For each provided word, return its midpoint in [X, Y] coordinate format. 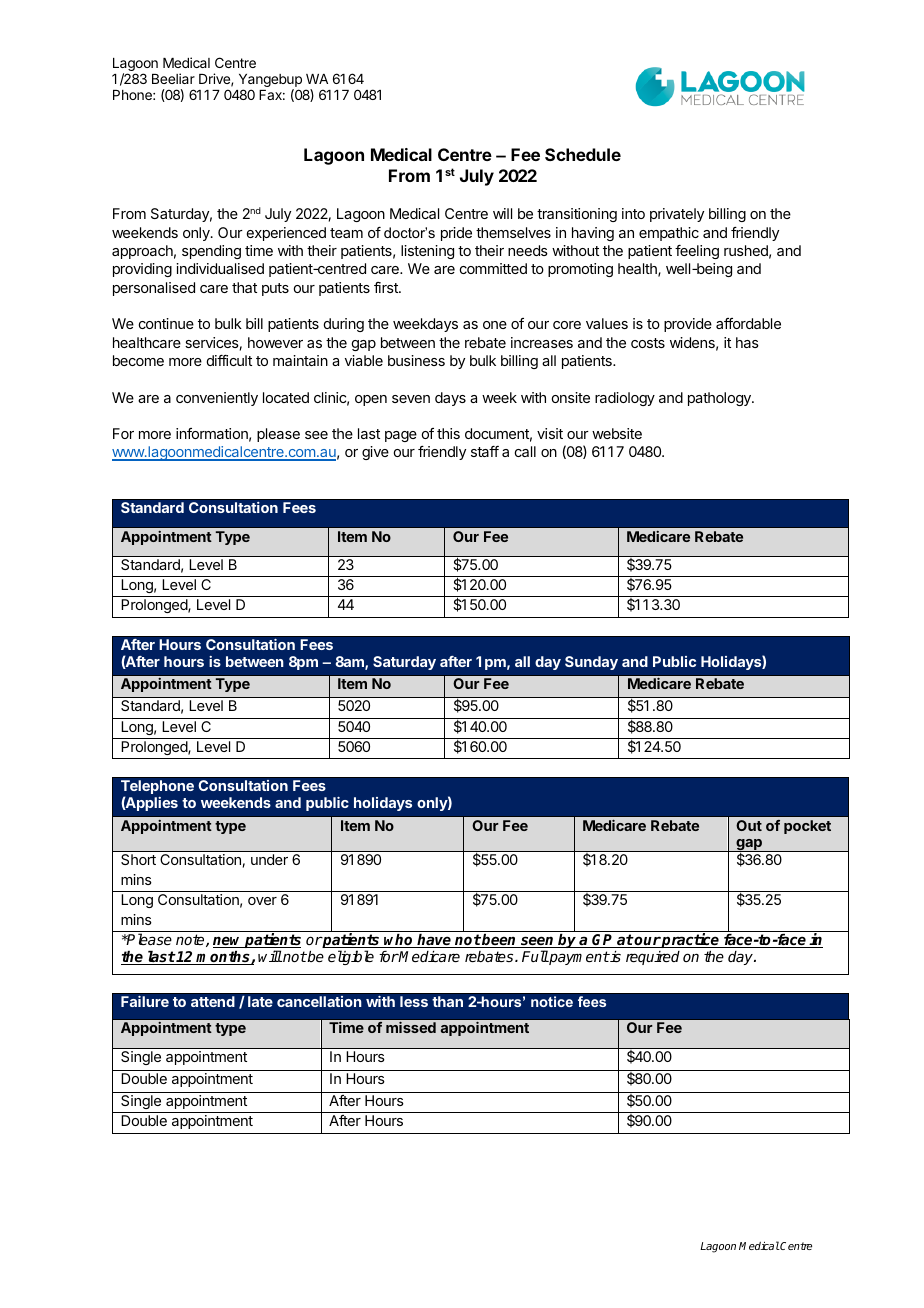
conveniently [217, 399]
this [448, 433]
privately [677, 215]
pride [456, 234]
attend [213, 1001]
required [653, 958]
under [269, 859]
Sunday [591, 663]
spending [211, 252]
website [617, 433]
